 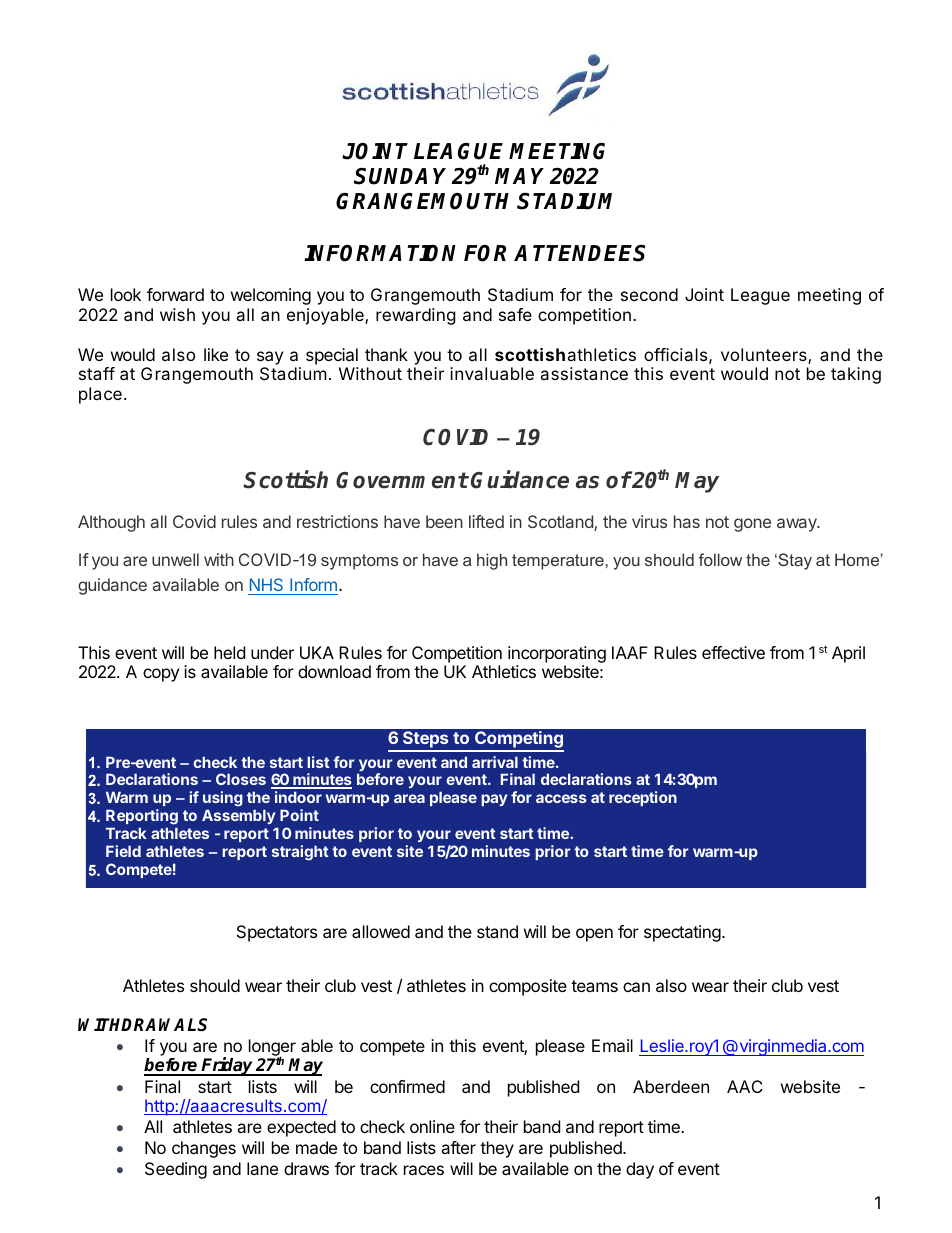 What do you see at coordinates (204, 1149) in the screenshot?
I see `changes` at bounding box center [204, 1149].
